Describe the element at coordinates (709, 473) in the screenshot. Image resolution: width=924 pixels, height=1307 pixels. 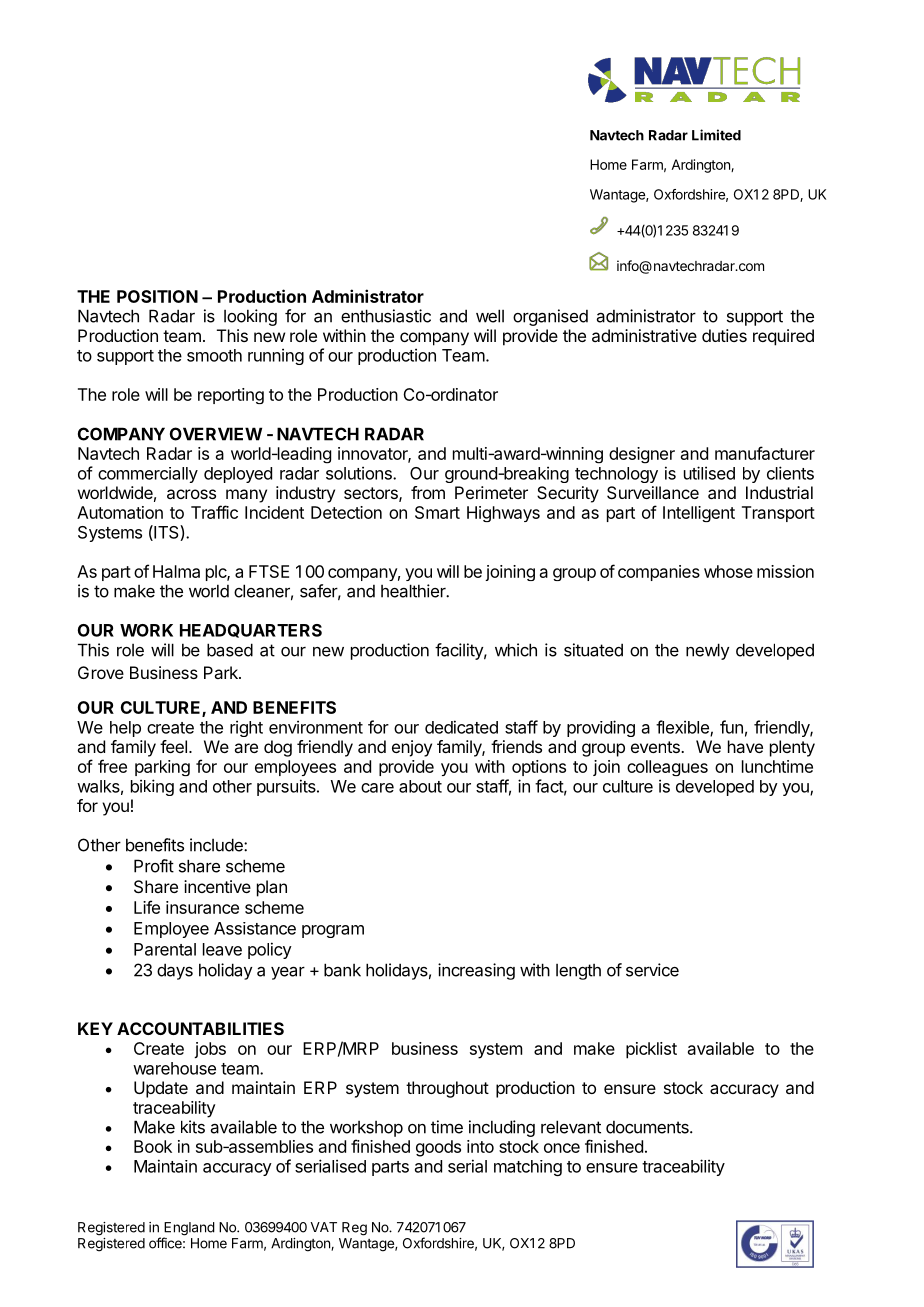
I see `utilised` at that location.
